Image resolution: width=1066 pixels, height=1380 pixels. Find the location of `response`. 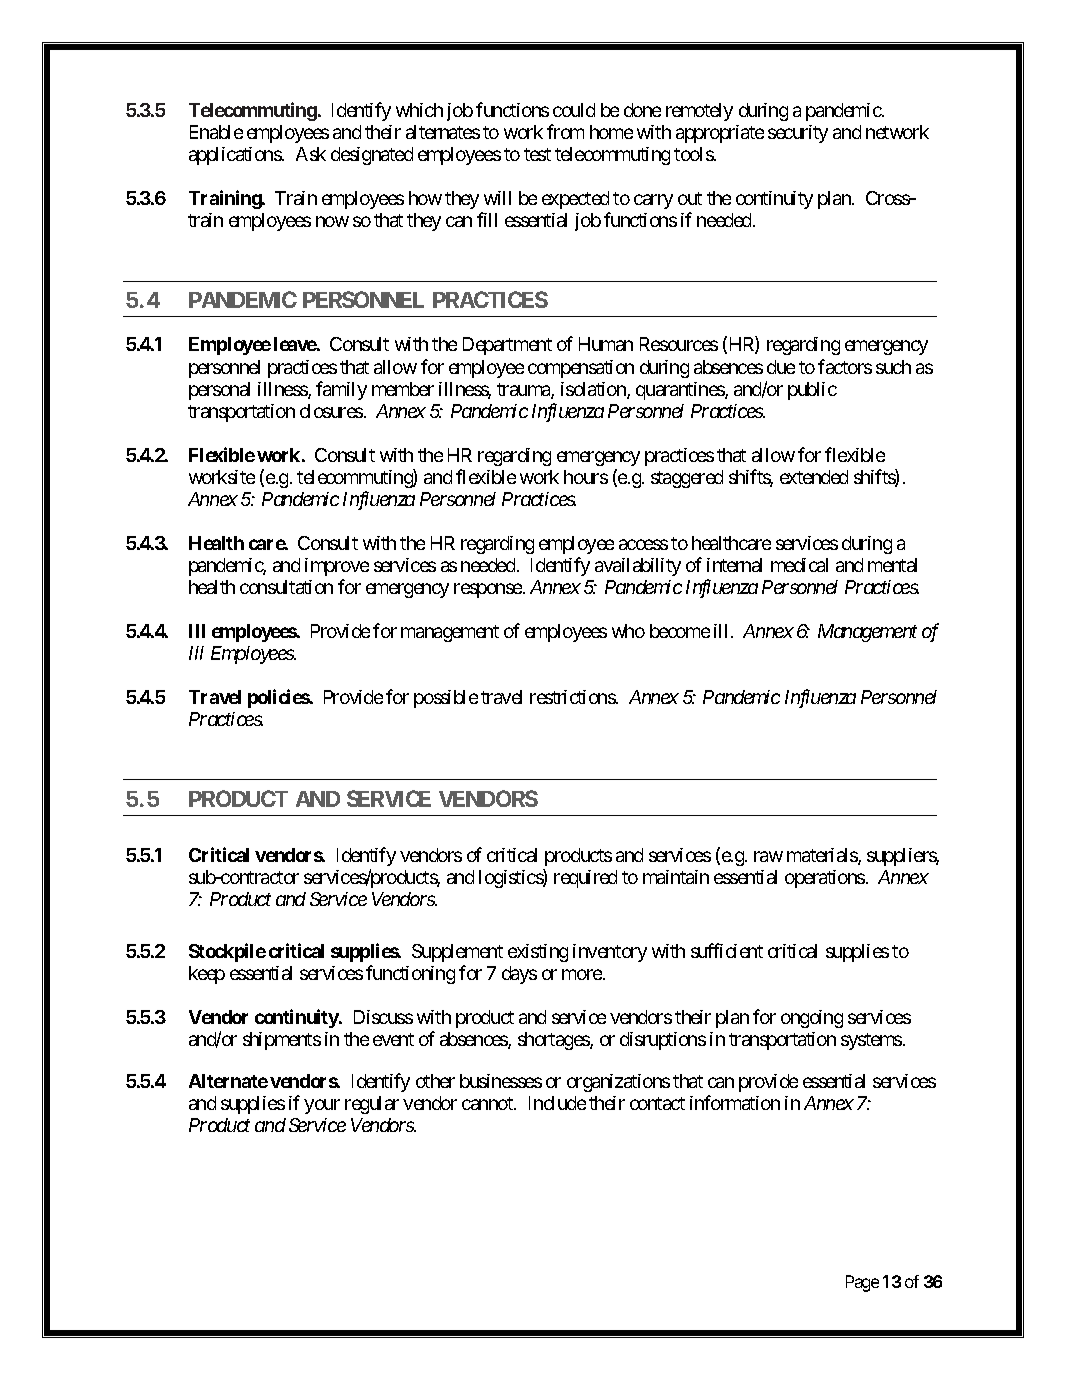

response is located at coordinates (488, 590).
